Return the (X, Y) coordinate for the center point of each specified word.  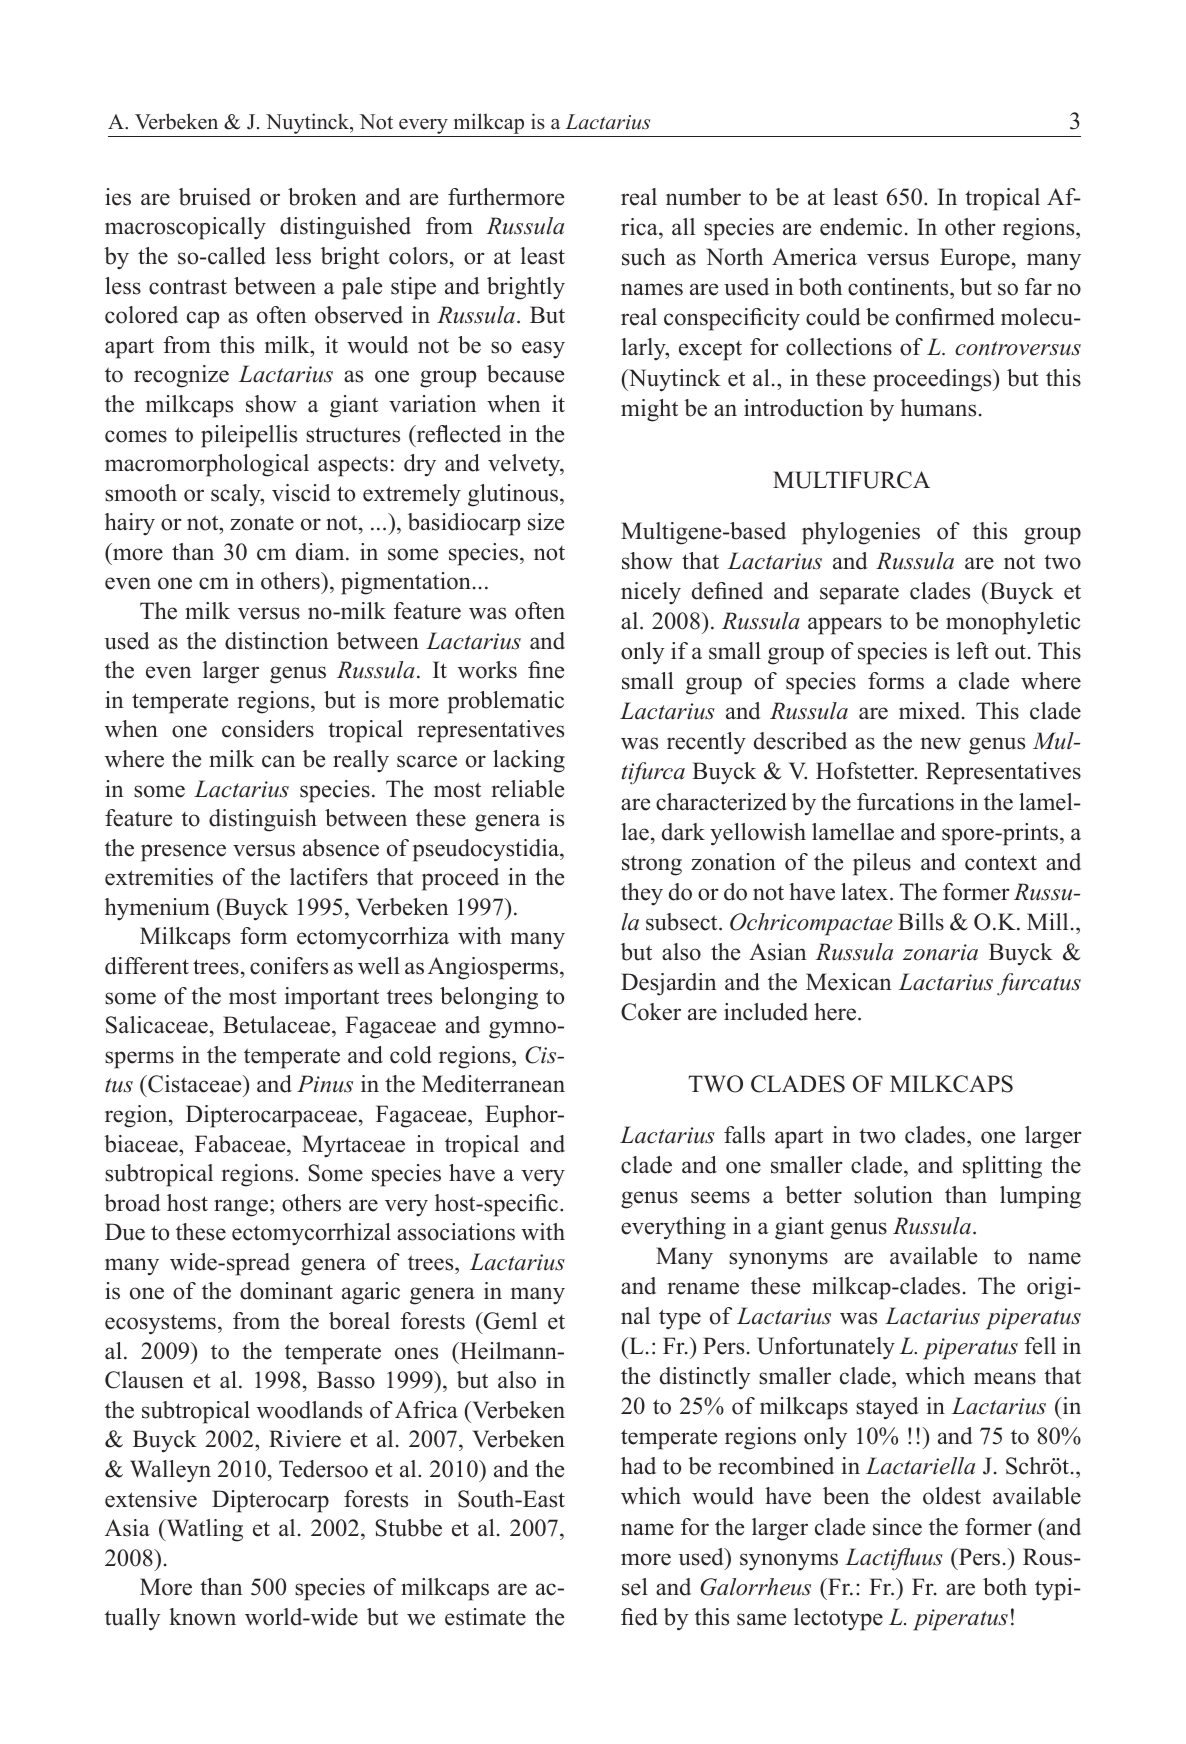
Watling (203, 1530)
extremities (159, 877)
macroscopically (185, 228)
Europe (975, 259)
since (897, 1527)
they (642, 894)
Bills (921, 922)
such (644, 257)
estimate (485, 1617)
